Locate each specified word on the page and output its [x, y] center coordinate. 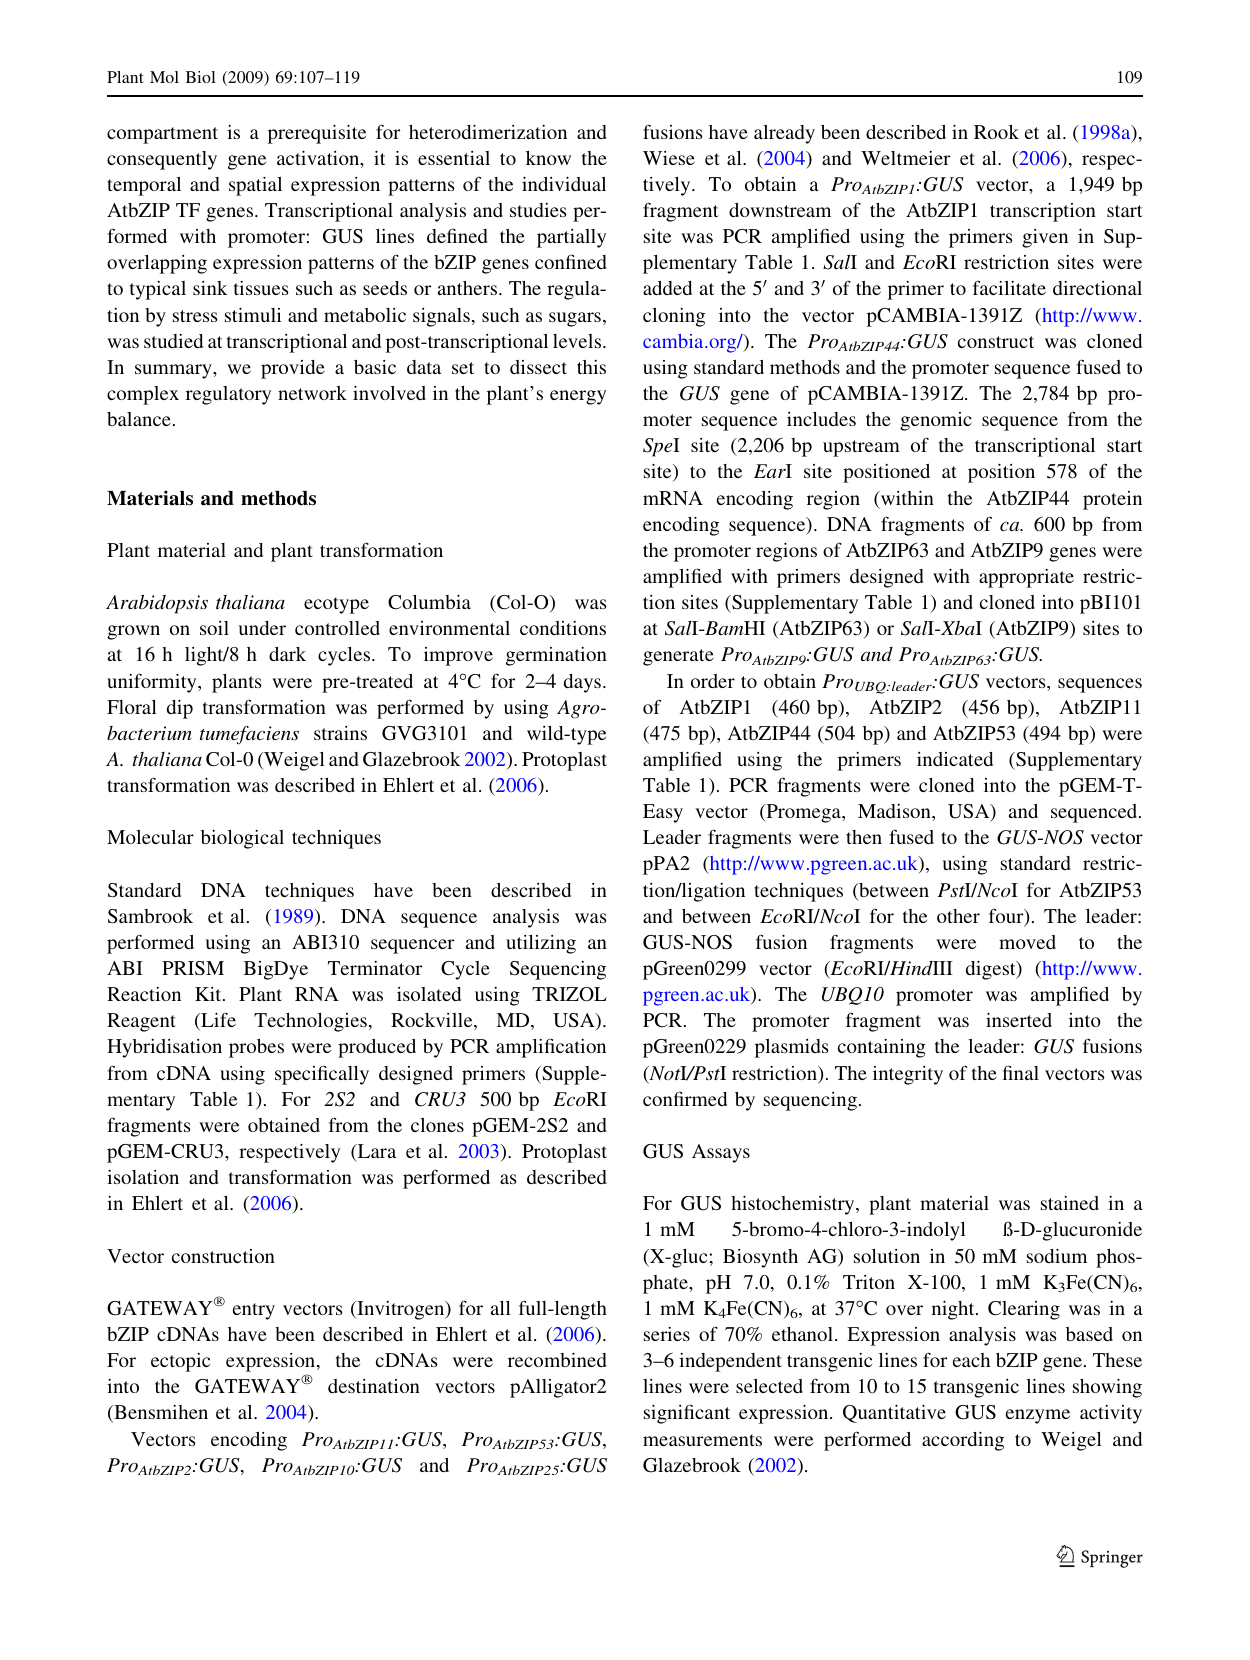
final [1021, 1072]
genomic [936, 421]
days [582, 683]
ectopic [180, 1362]
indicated [955, 759]
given [1045, 238]
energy [578, 397]
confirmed [685, 1098]
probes [256, 1048]
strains [340, 733]
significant [687, 1414]
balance [139, 419]
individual [564, 184]
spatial [255, 186]
